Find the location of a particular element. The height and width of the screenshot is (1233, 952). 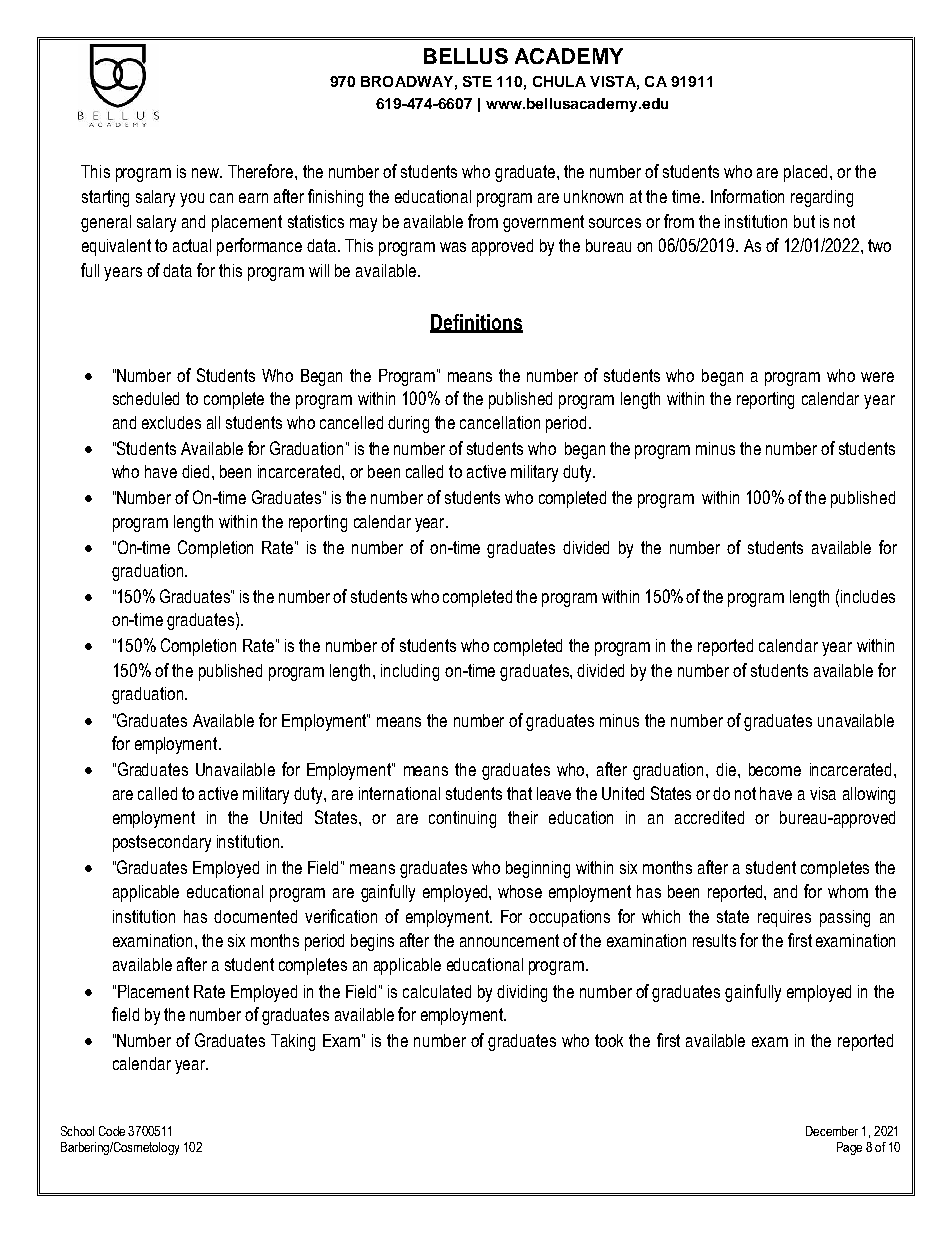

Code is located at coordinates (112, 1131).
